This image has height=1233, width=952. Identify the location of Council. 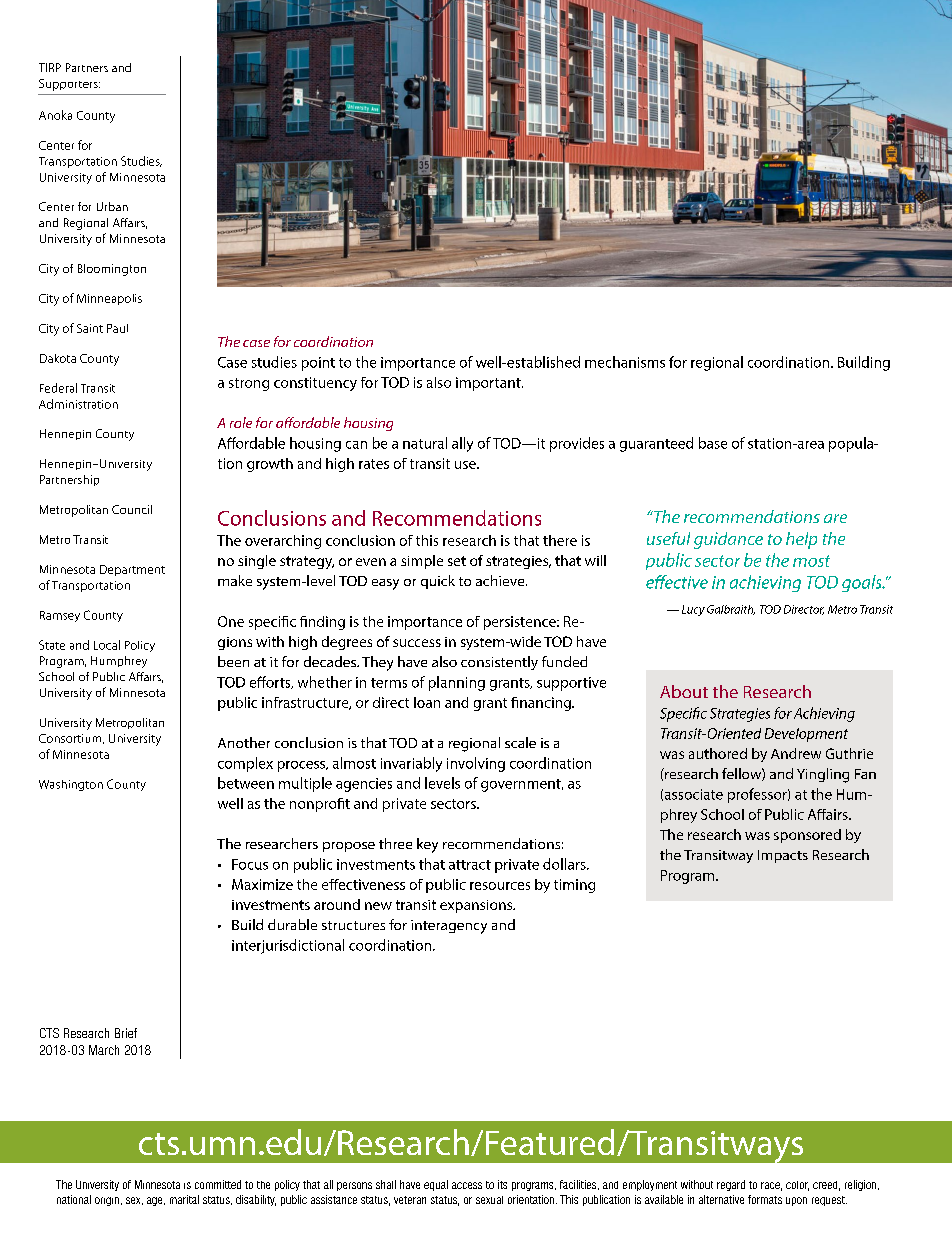
(132, 509).
